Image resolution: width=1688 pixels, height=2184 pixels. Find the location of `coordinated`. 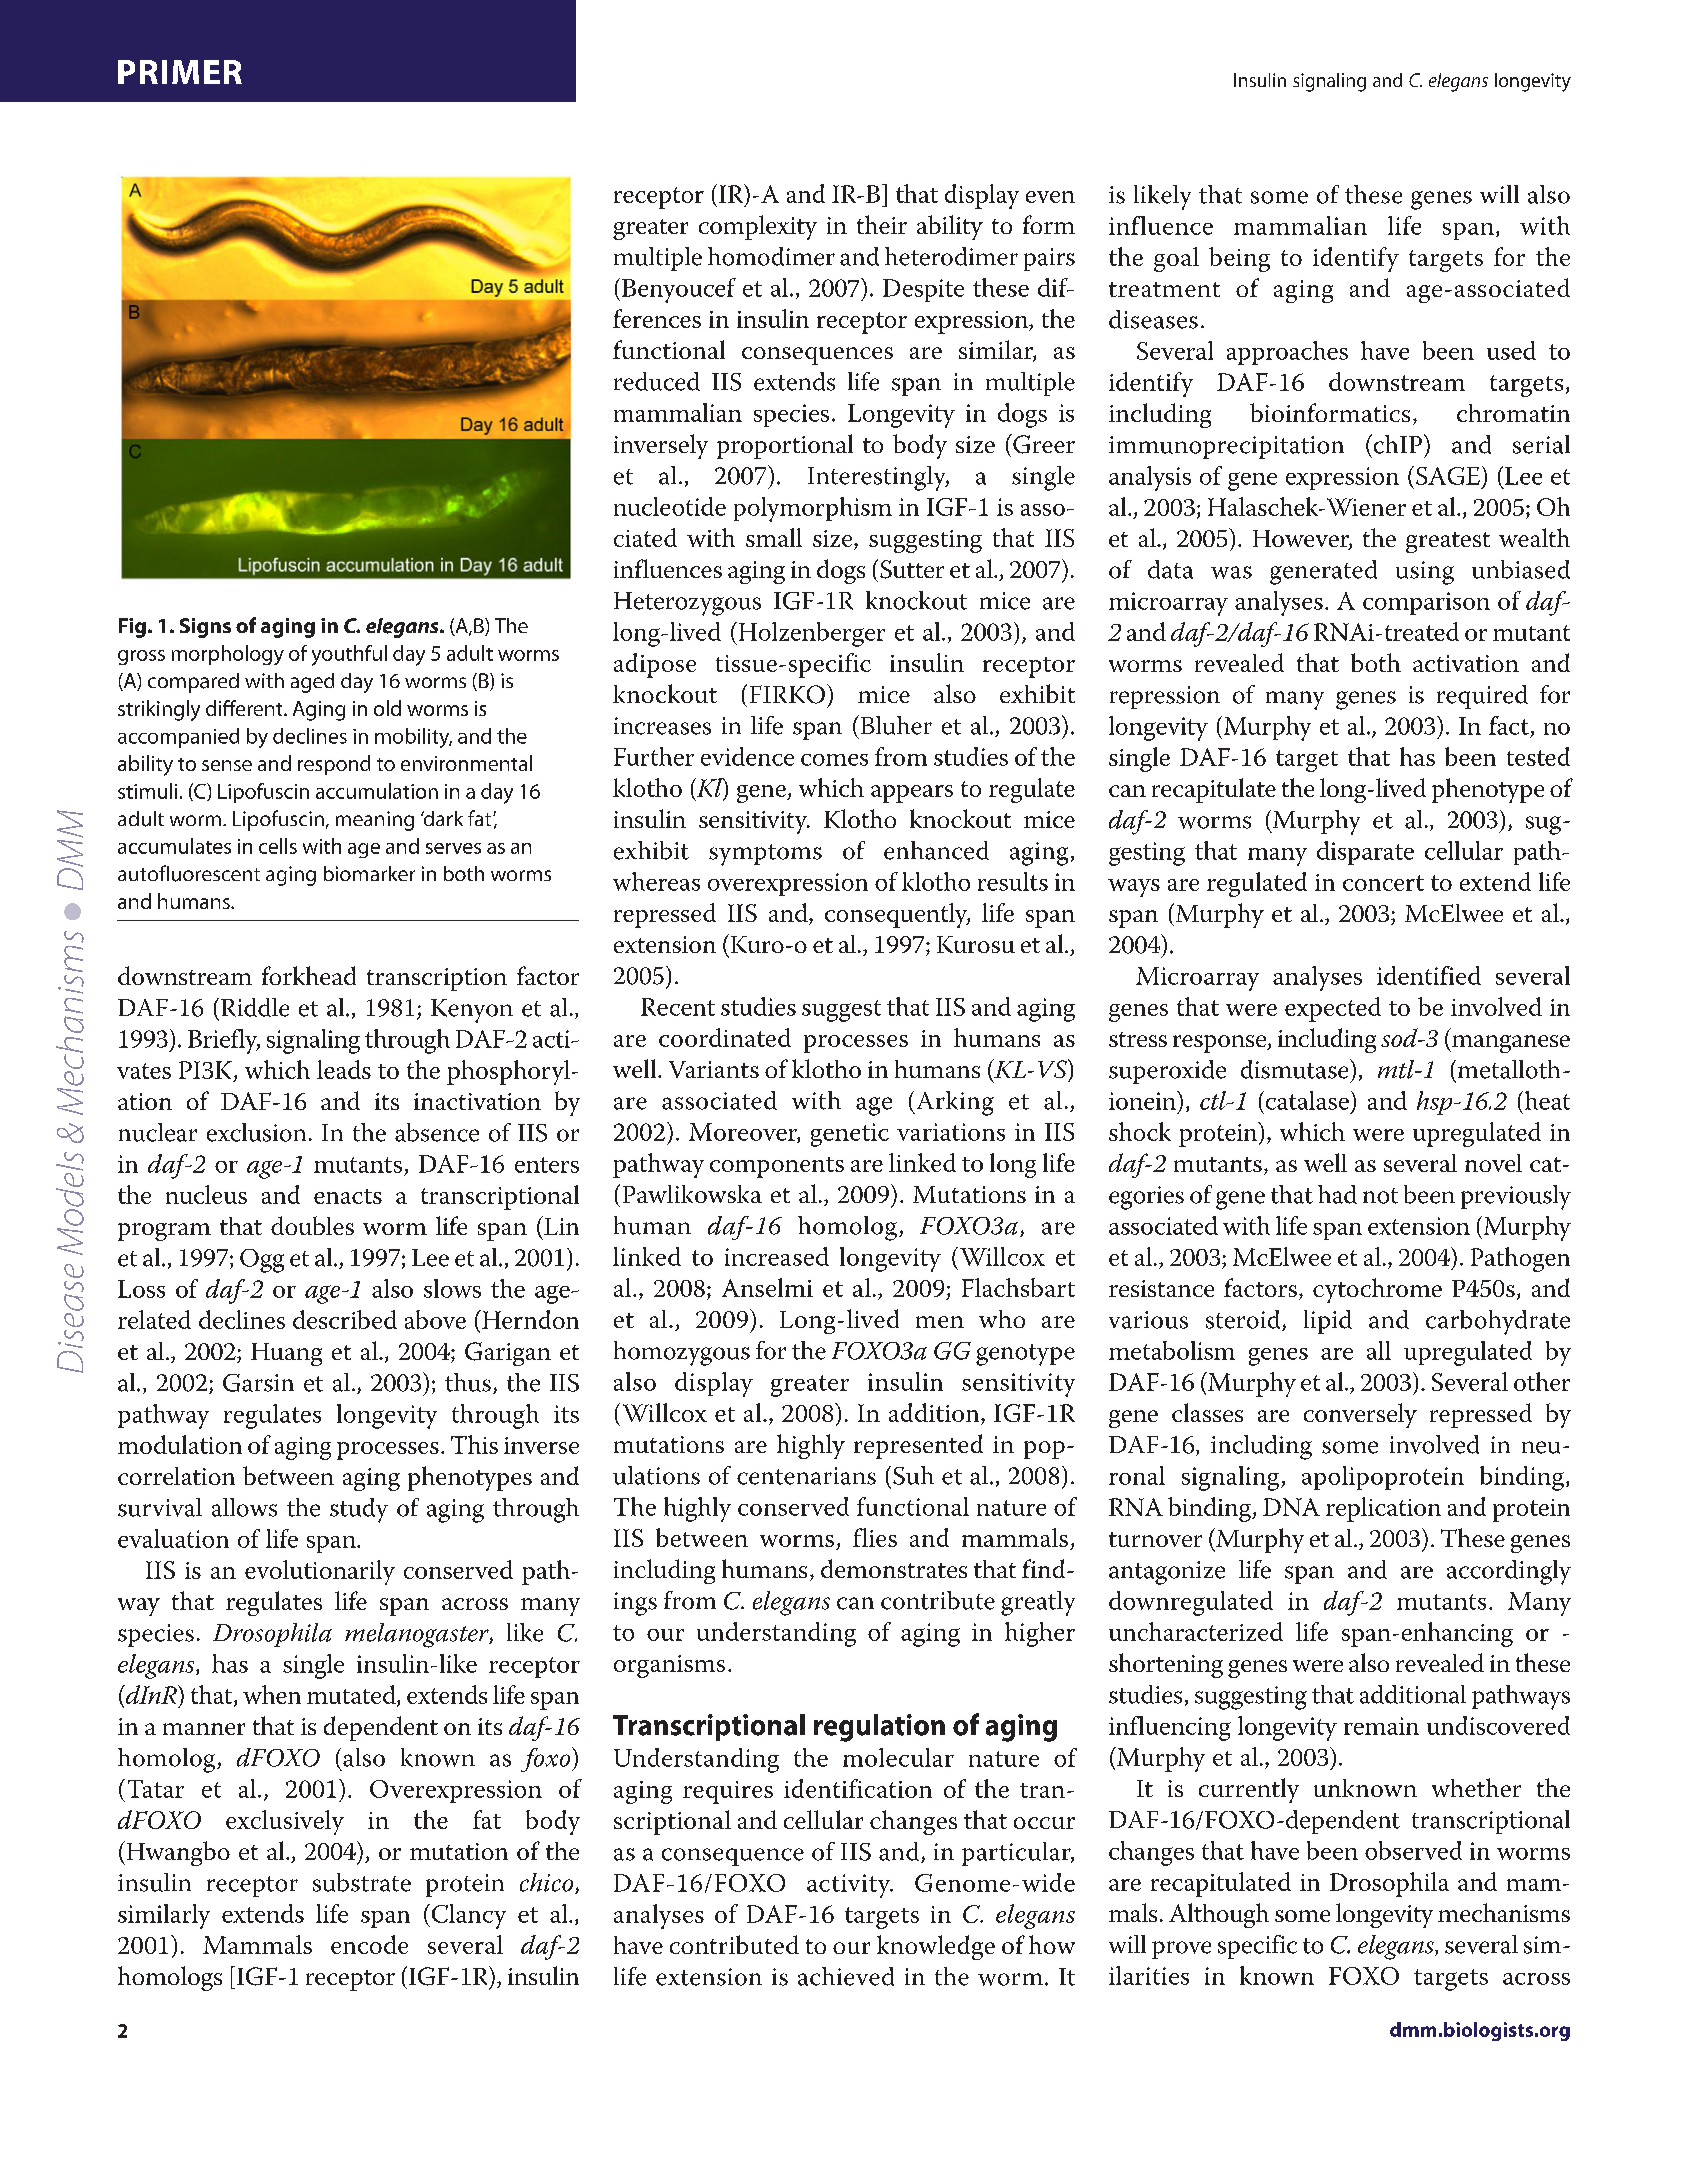

coordinated is located at coordinates (725, 1037).
